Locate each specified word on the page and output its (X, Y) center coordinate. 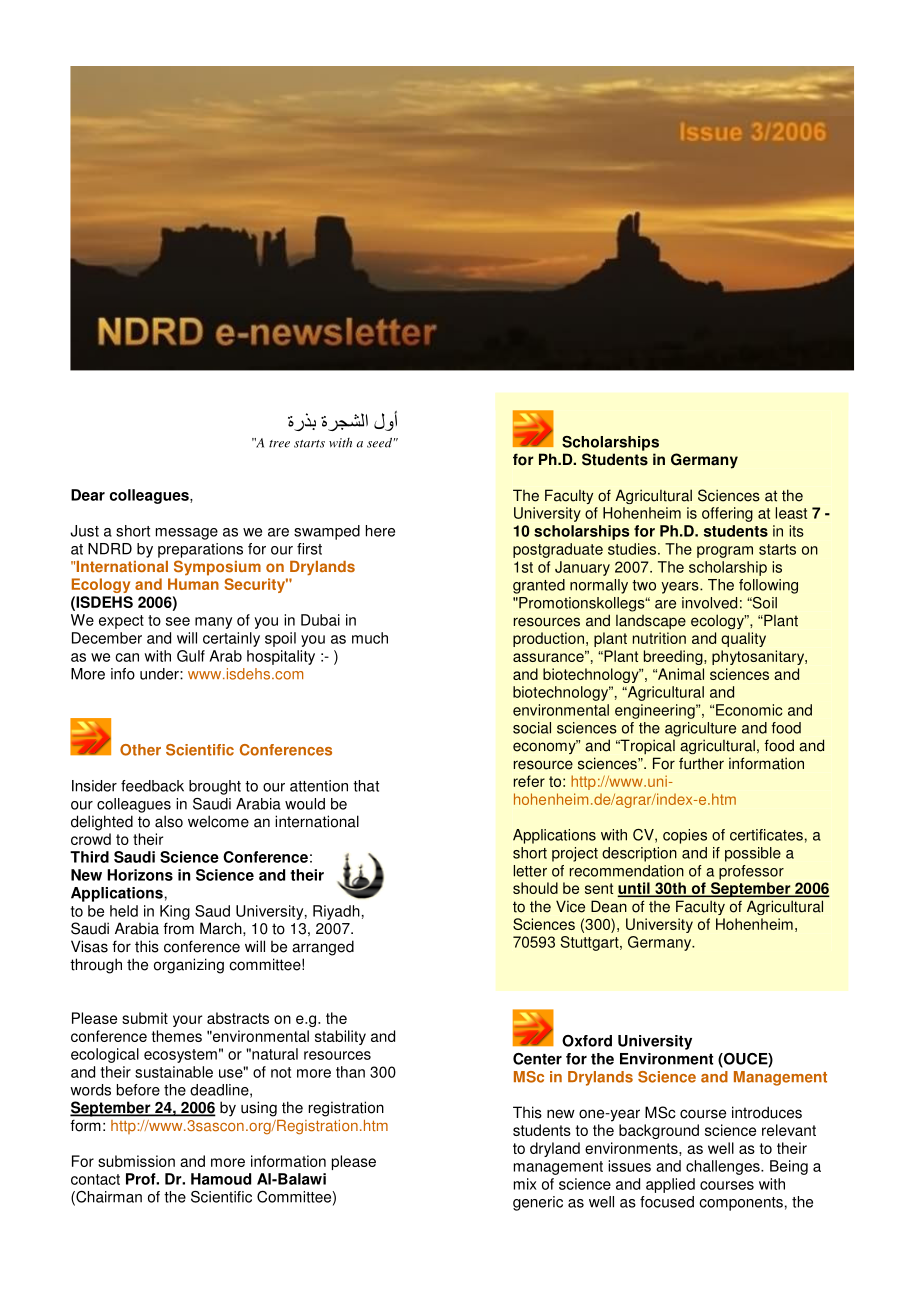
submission (136, 1161)
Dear (88, 495)
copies (685, 836)
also (169, 821)
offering (727, 514)
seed (379, 442)
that (366, 786)
